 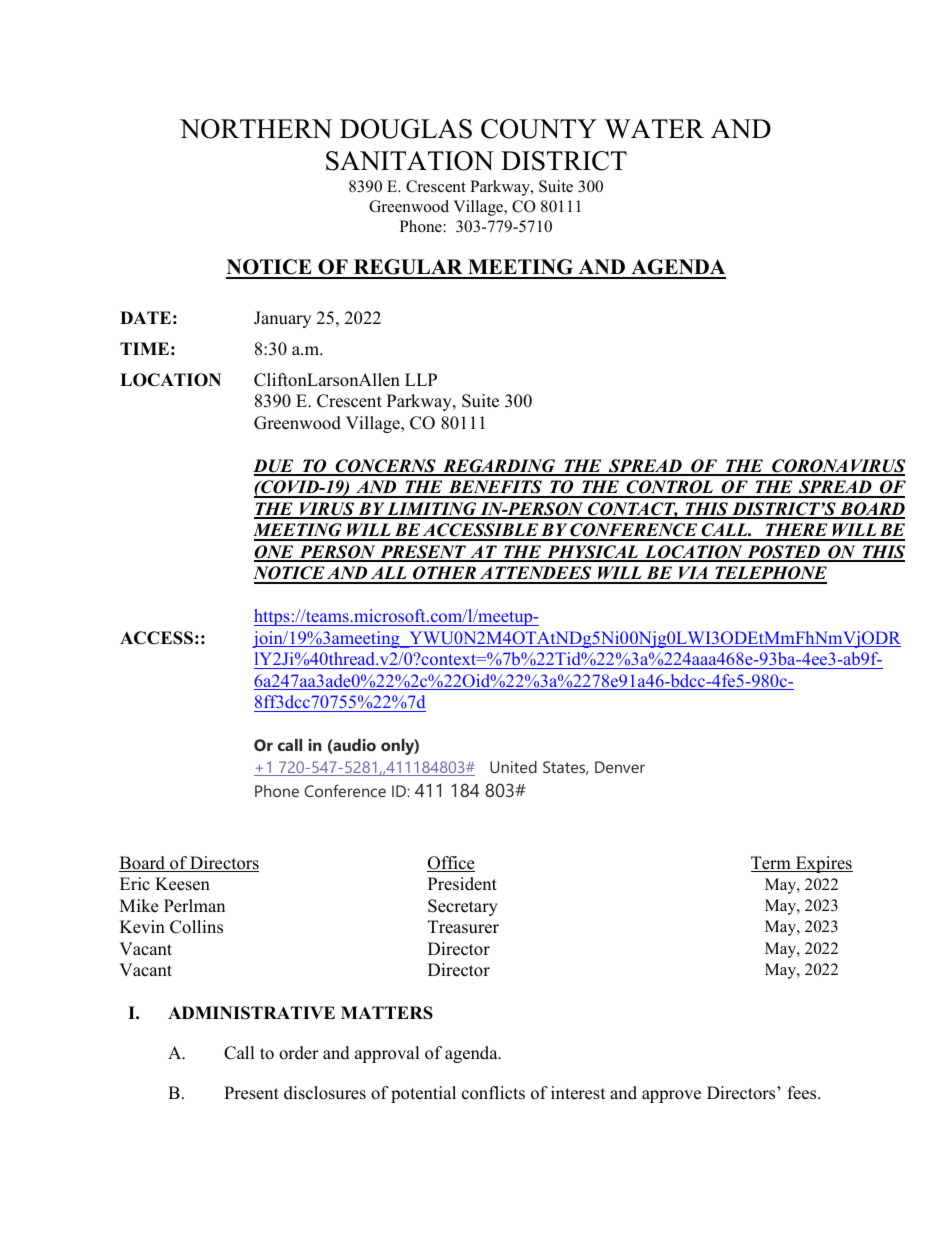 I want to click on NORTHERN, so click(x=256, y=129).
